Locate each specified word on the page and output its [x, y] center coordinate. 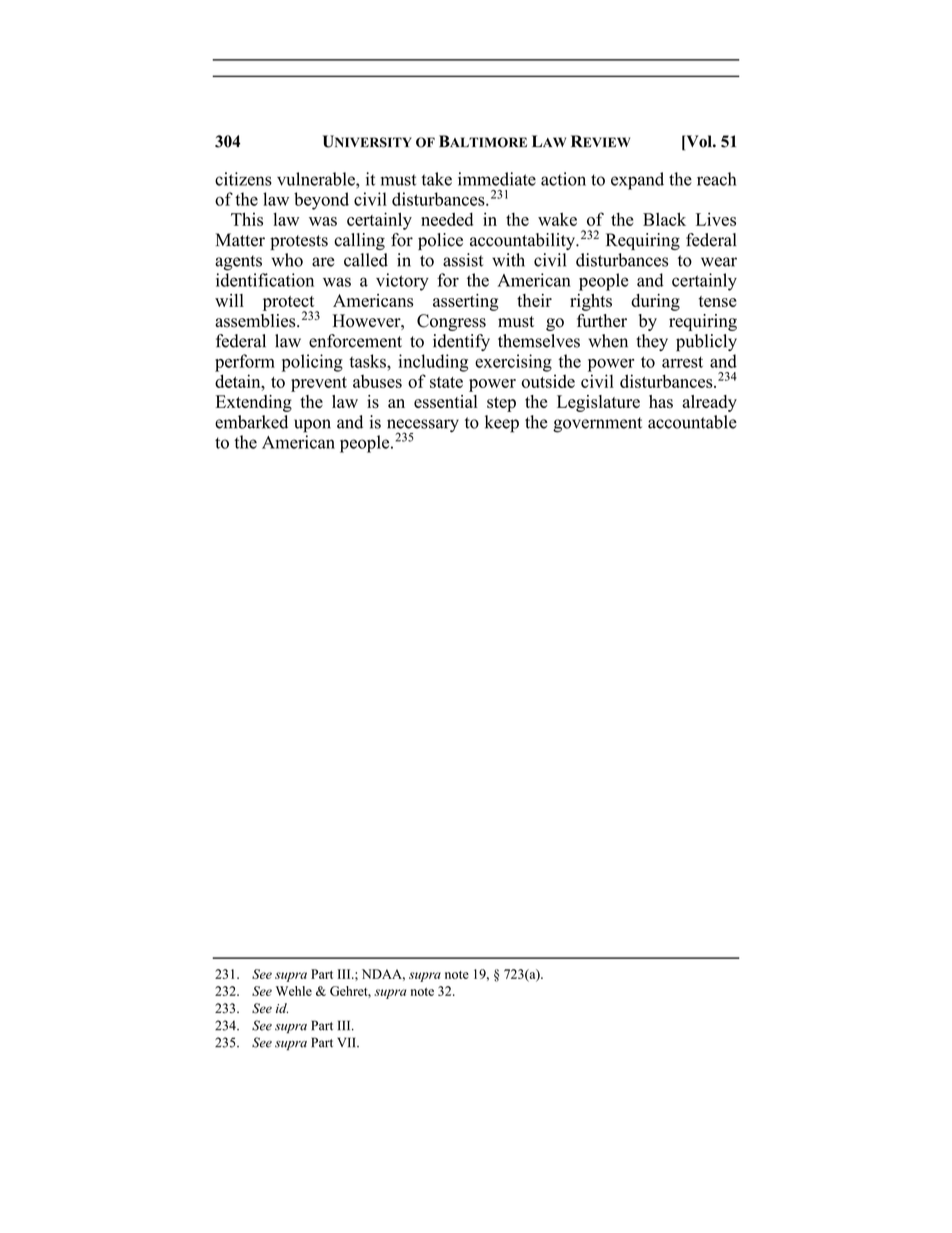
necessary [423, 427]
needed [447, 219]
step [501, 404]
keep [502, 424]
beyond [321, 201]
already [709, 403]
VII [347, 1042]
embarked [251, 422]
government [597, 425]
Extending [254, 403]
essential [446, 401]
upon [312, 426]
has [661, 401]
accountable [692, 422]
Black [664, 219]
